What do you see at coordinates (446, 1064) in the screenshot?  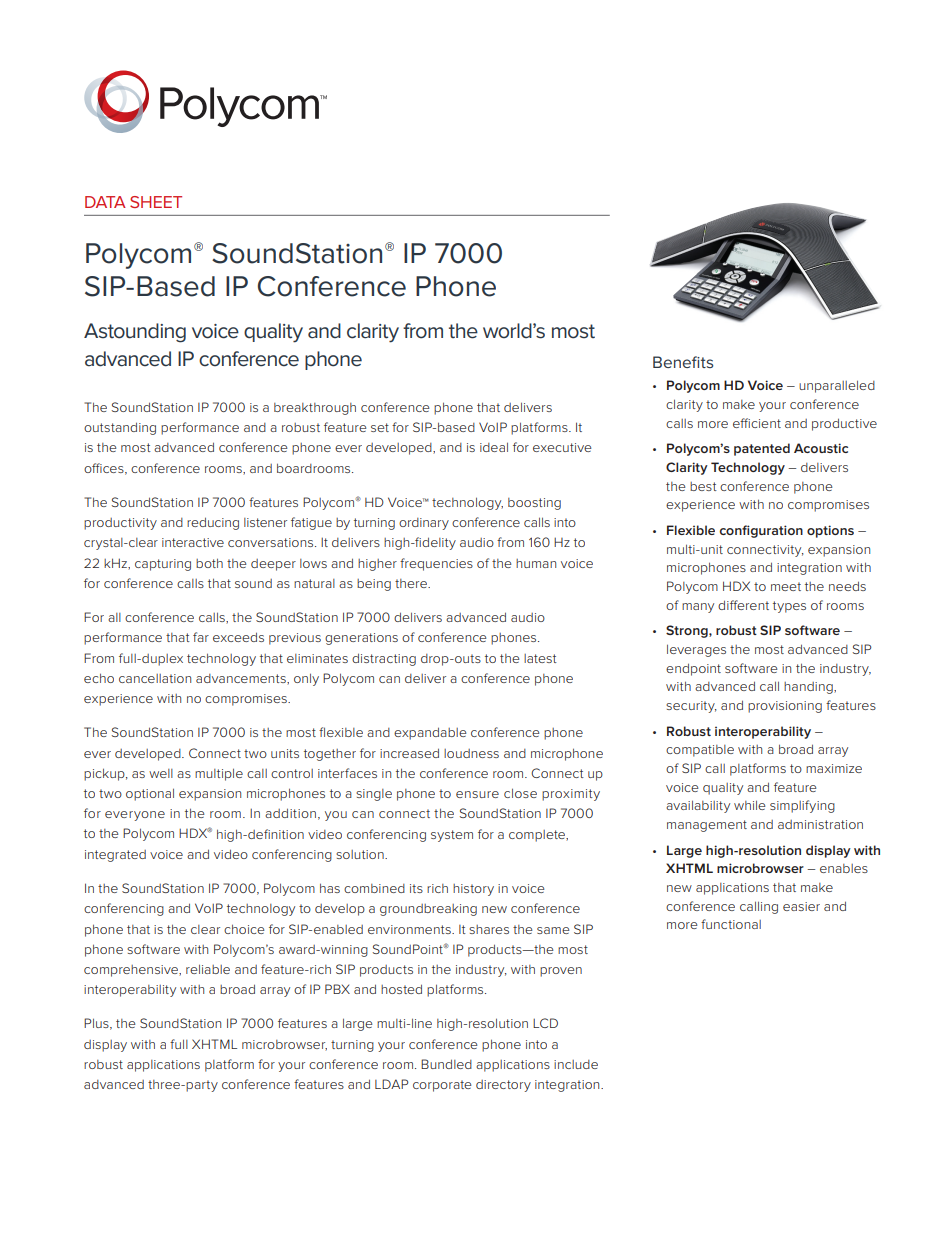 I see `Bundled` at bounding box center [446, 1064].
